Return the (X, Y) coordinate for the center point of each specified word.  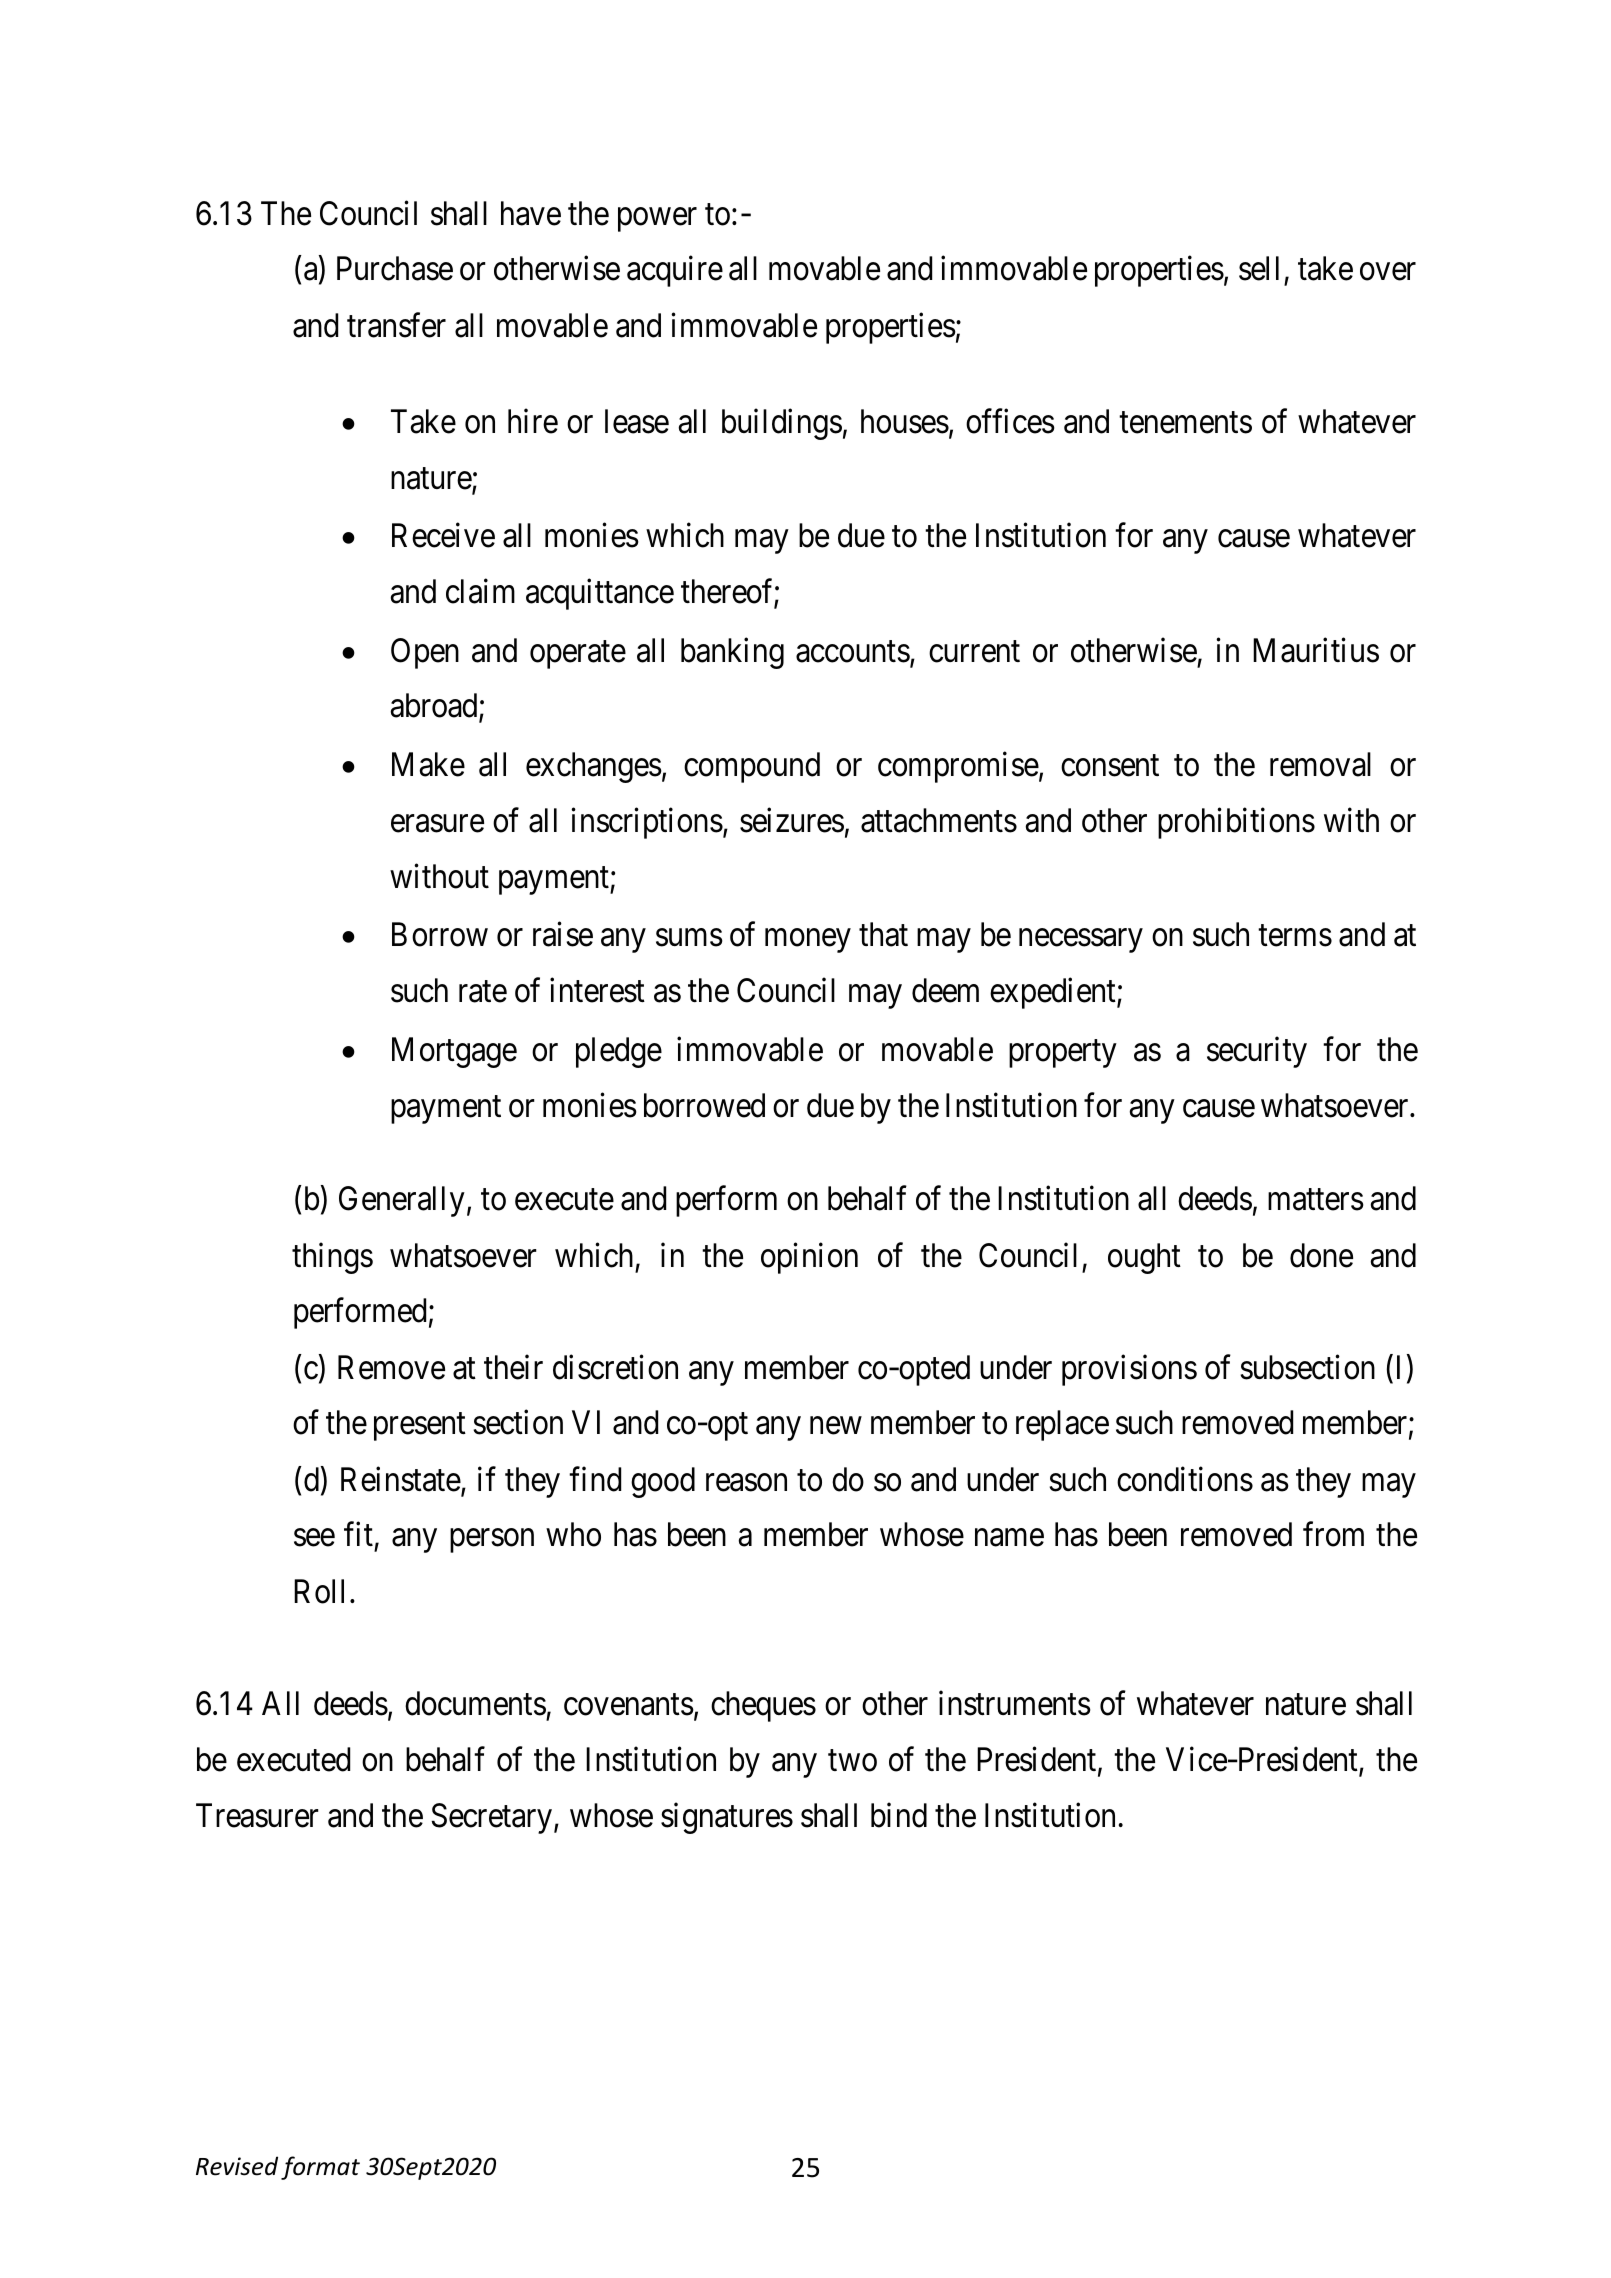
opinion (809, 1258)
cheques (763, 1706)
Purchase (395, 268)
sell (1259, 268)
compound (752, 767)
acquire (675, 271)
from (1333, 1534)
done (1321, 1255)
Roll (319, 1591)
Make (428, 764)
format (320, 2168)
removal (1320, 764)
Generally (402, 1201)
